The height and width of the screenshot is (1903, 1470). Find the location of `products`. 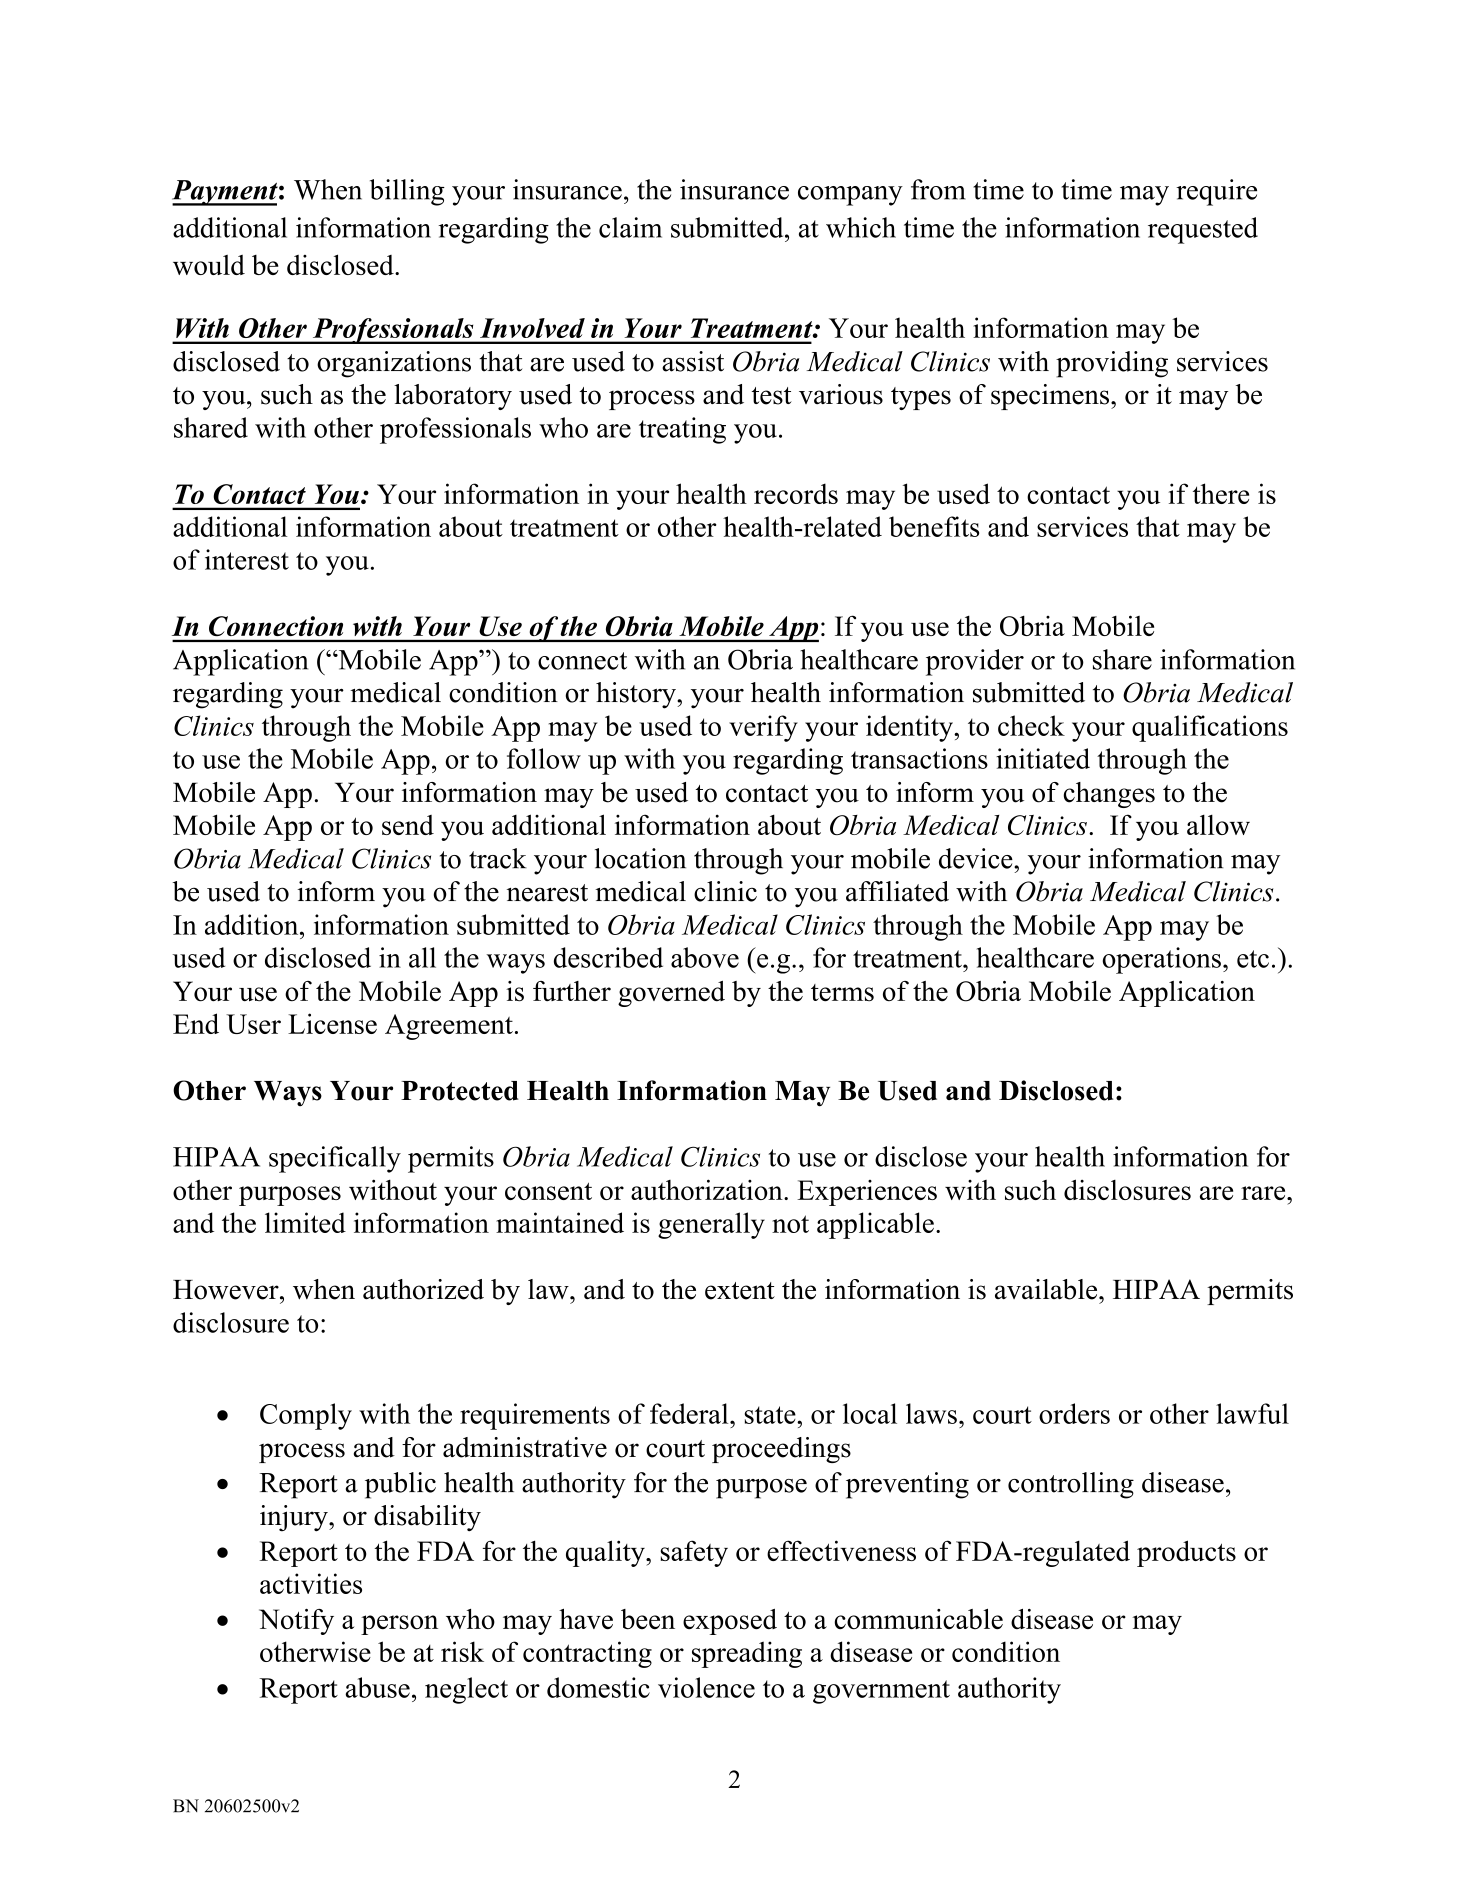

products is located at coordinates (1186, 1553).
